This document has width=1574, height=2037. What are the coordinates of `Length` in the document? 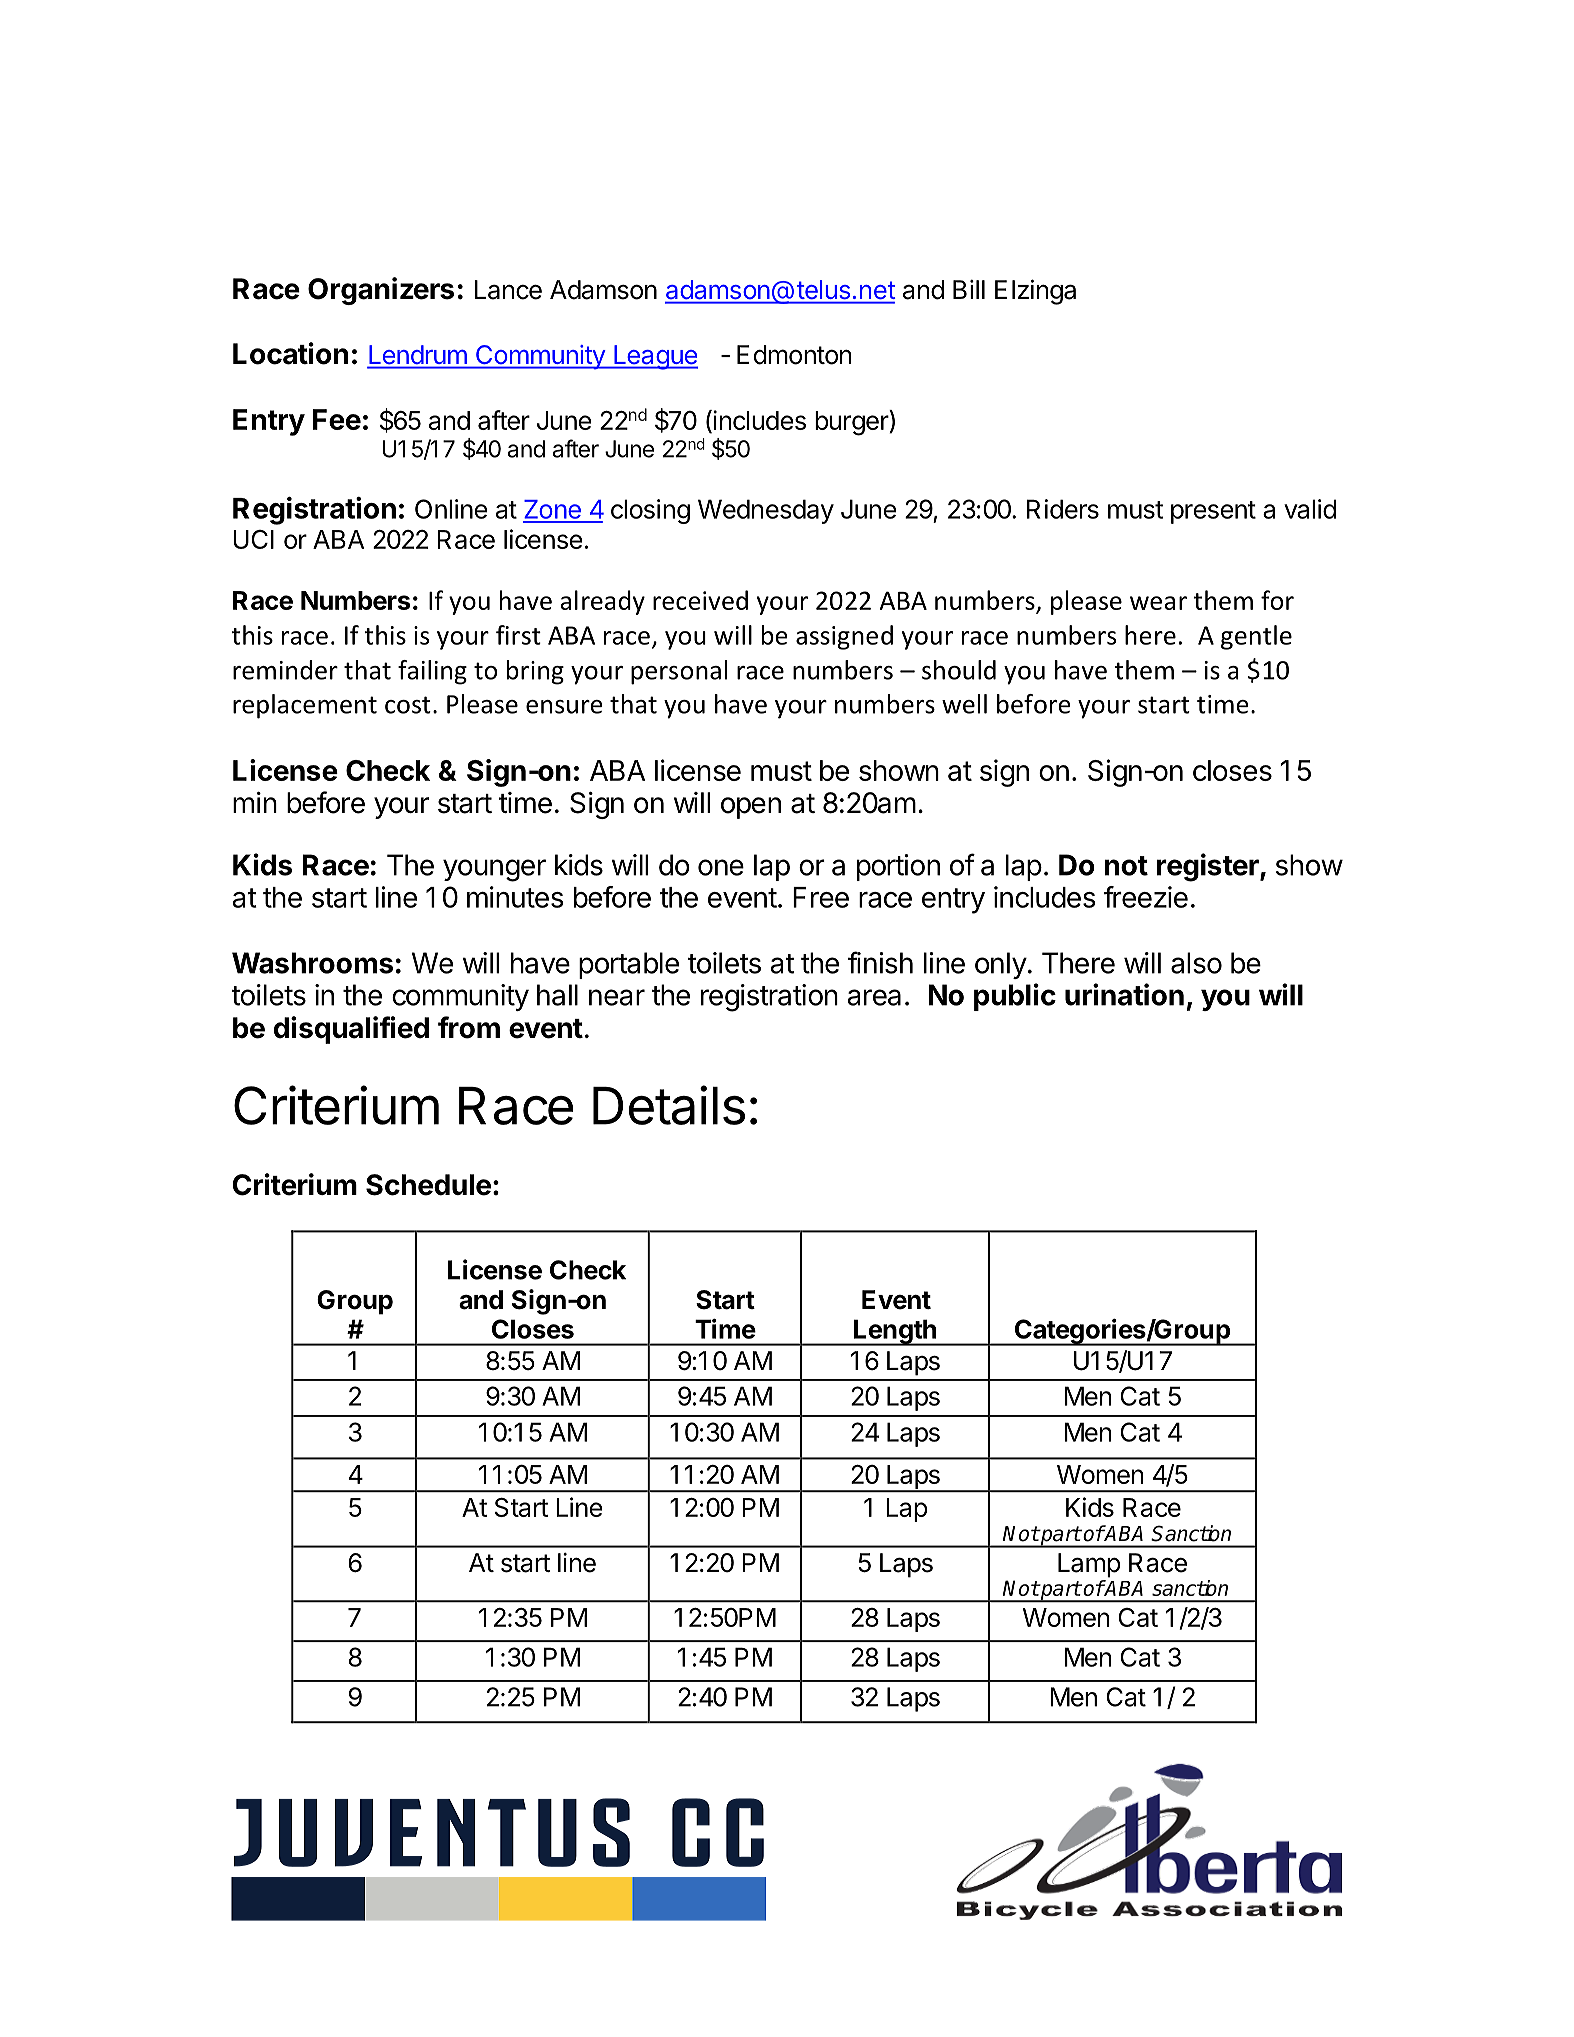 It's located at (895, 1332).
